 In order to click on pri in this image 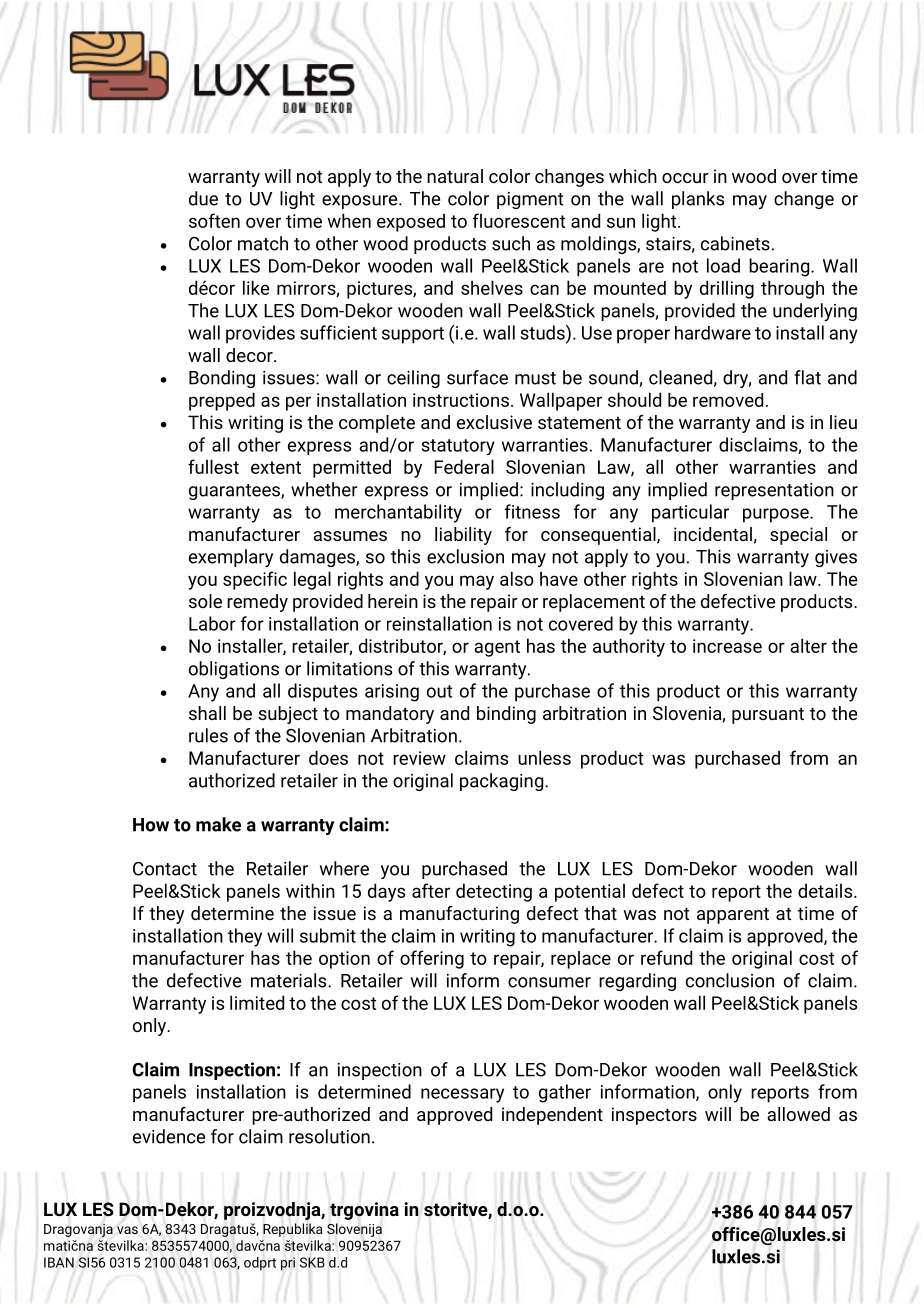, I will do `click(288, 1264)`.
